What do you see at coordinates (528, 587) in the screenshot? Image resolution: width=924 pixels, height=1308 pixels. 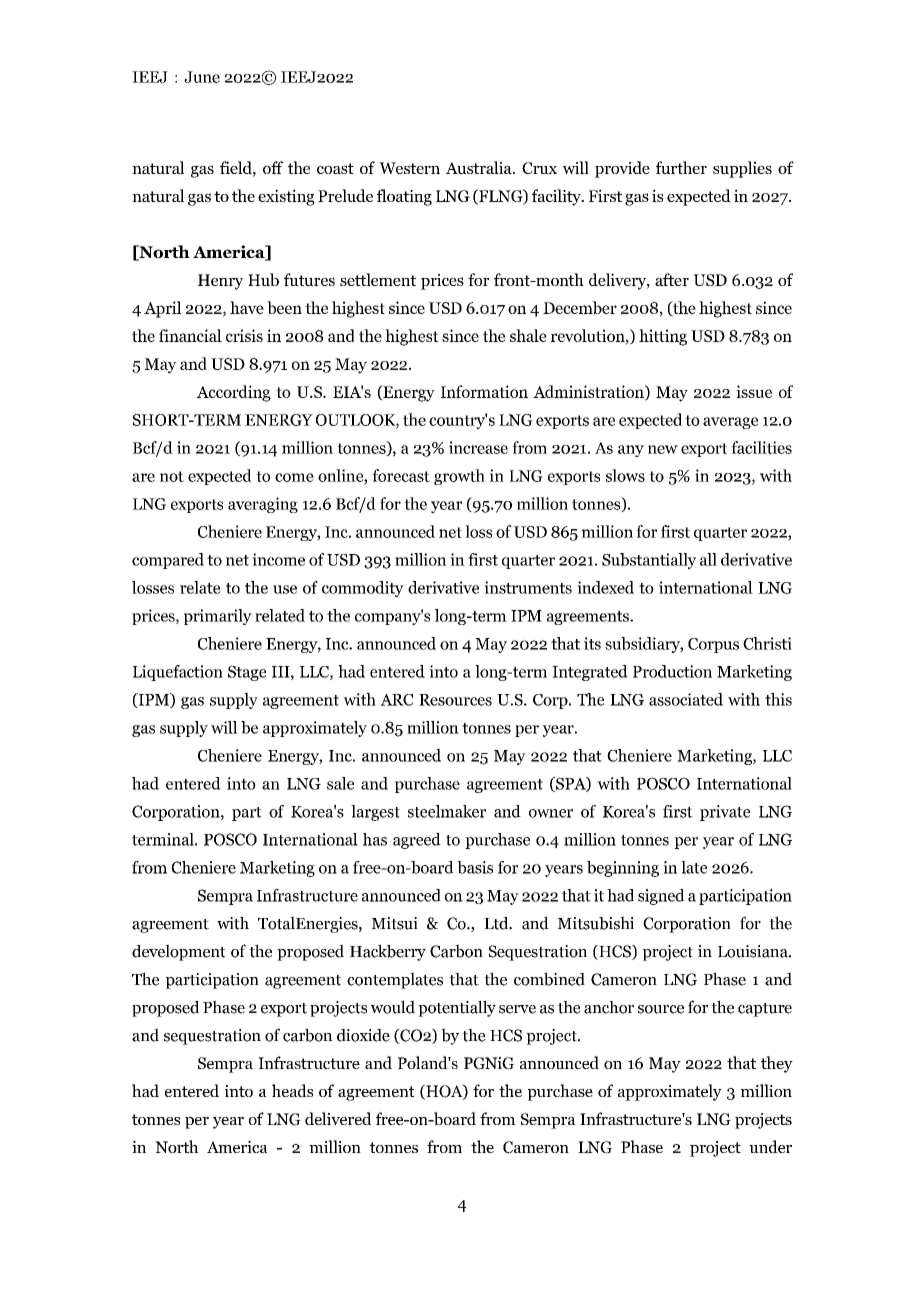 I see `instruments` at bounding box center [528, 587].
